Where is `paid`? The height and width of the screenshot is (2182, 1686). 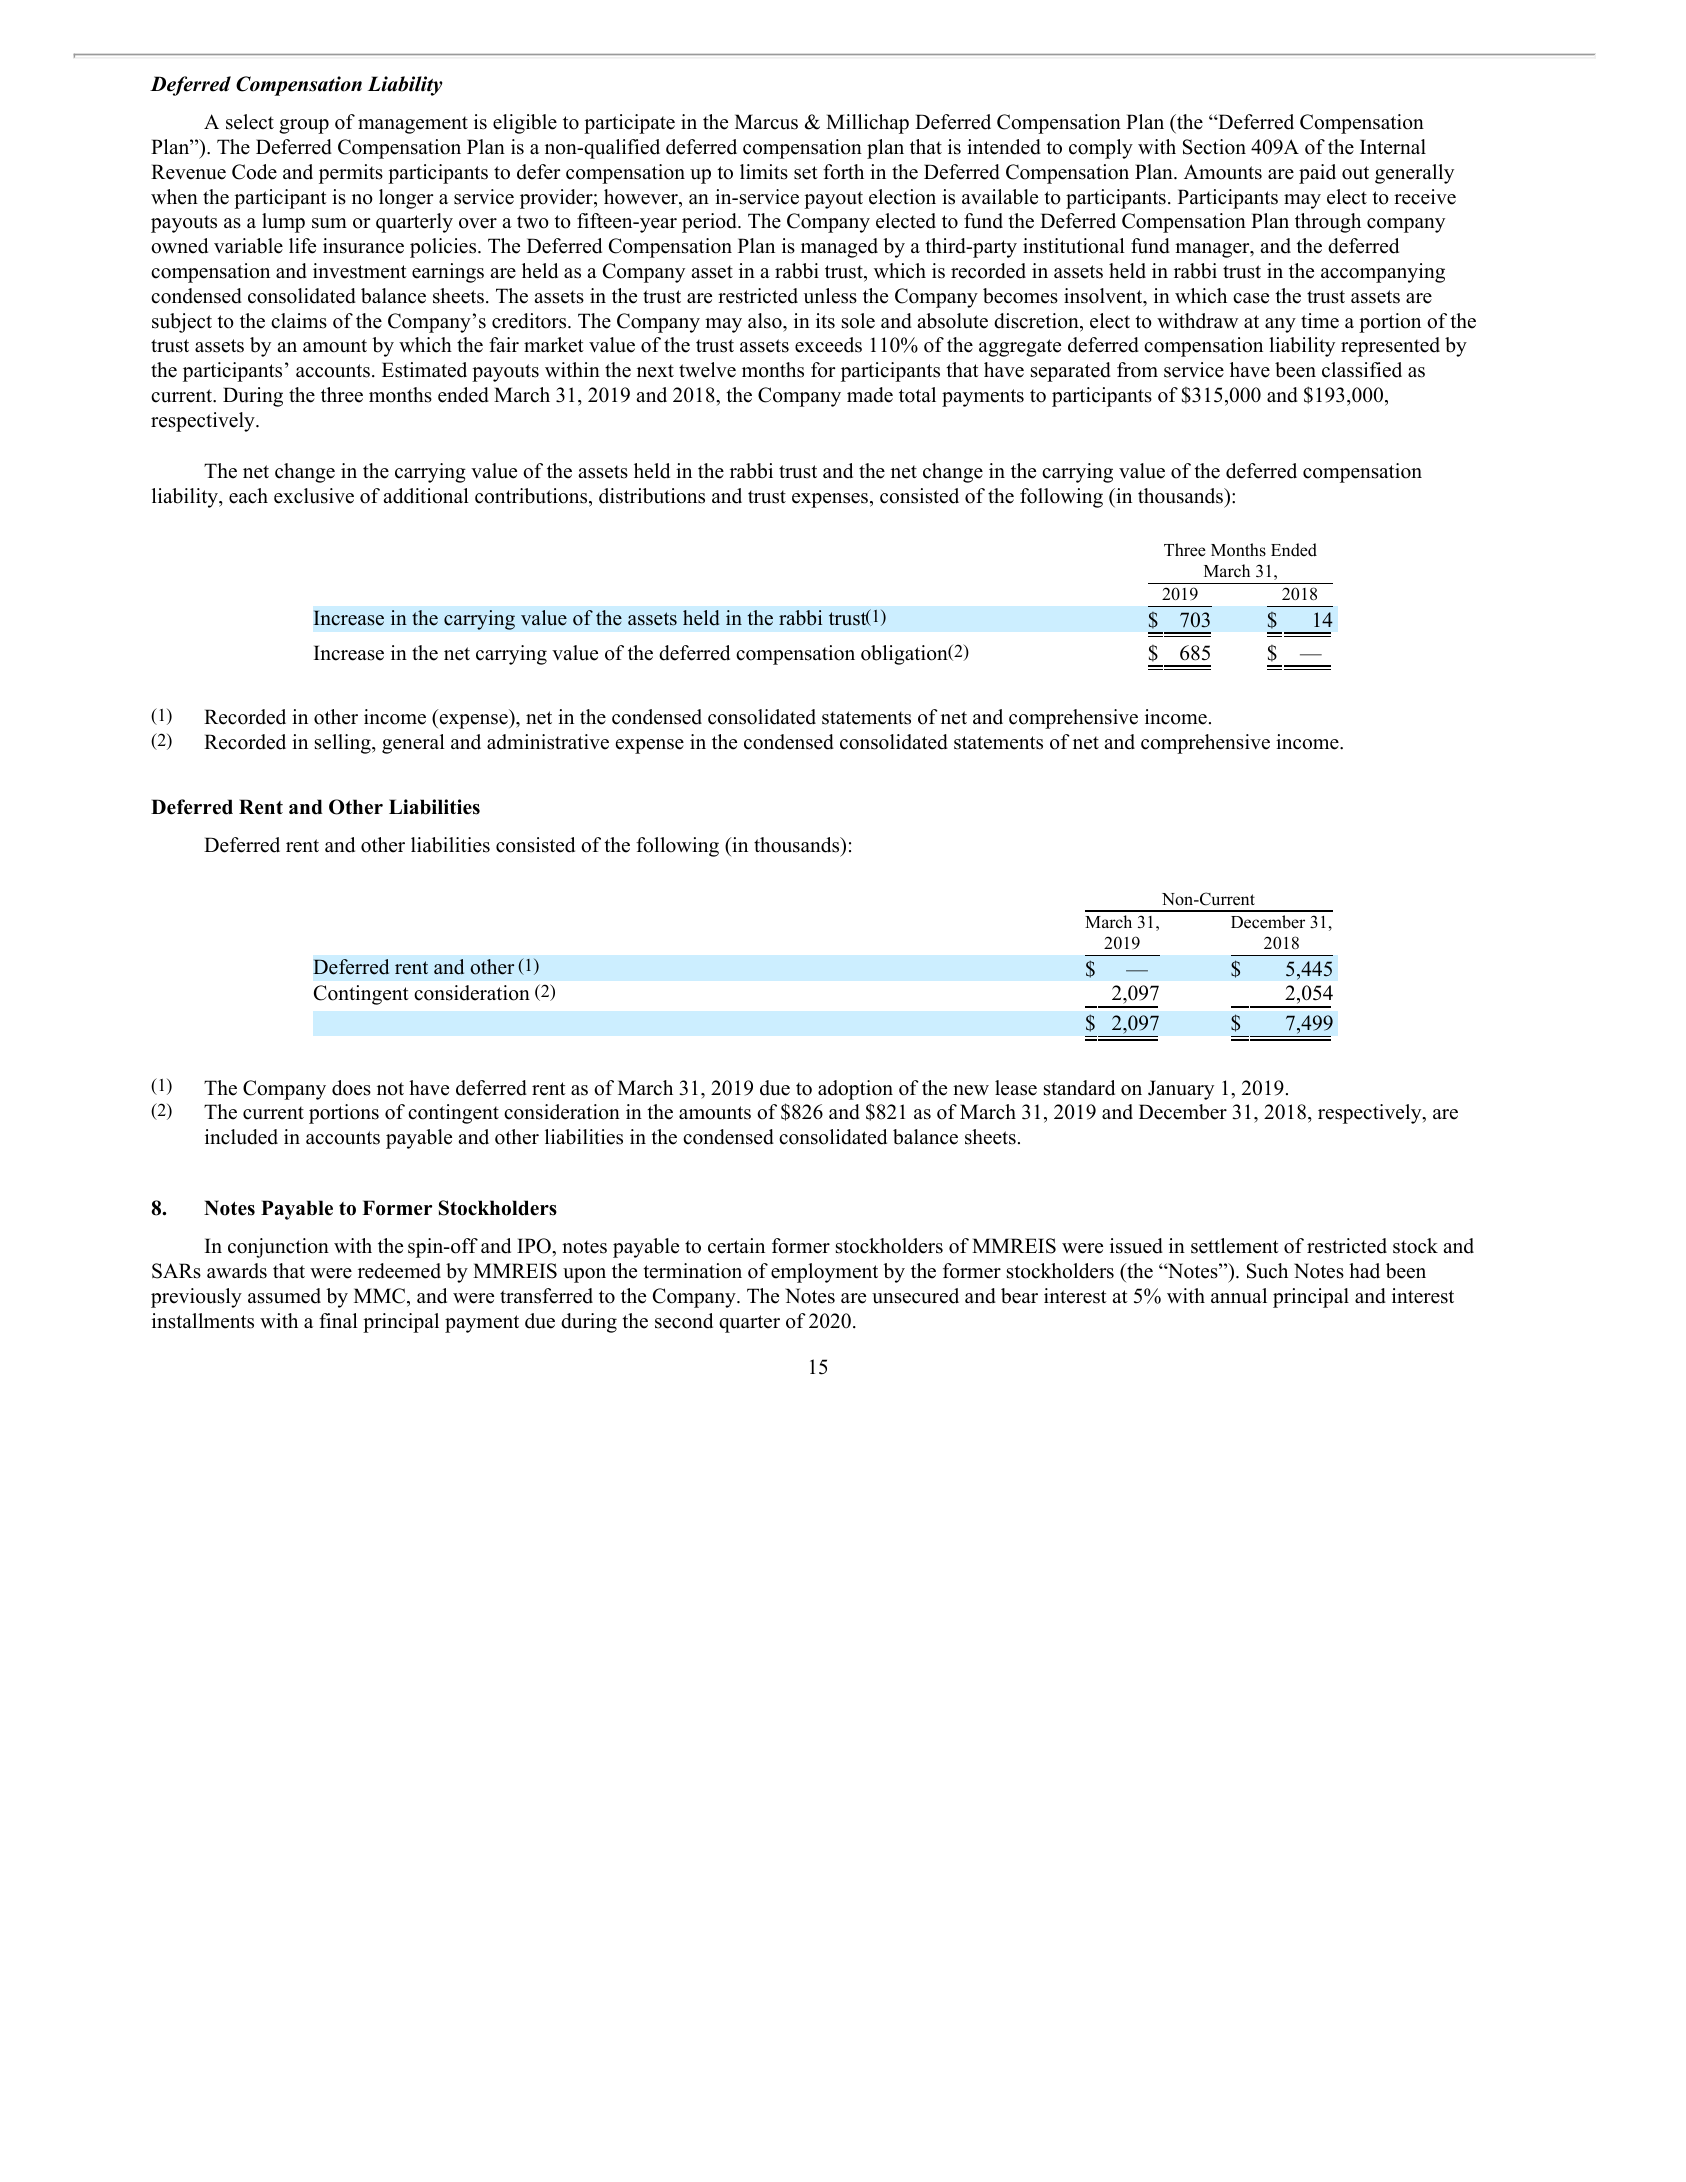
paid is located at coordinates (1317, 174).
